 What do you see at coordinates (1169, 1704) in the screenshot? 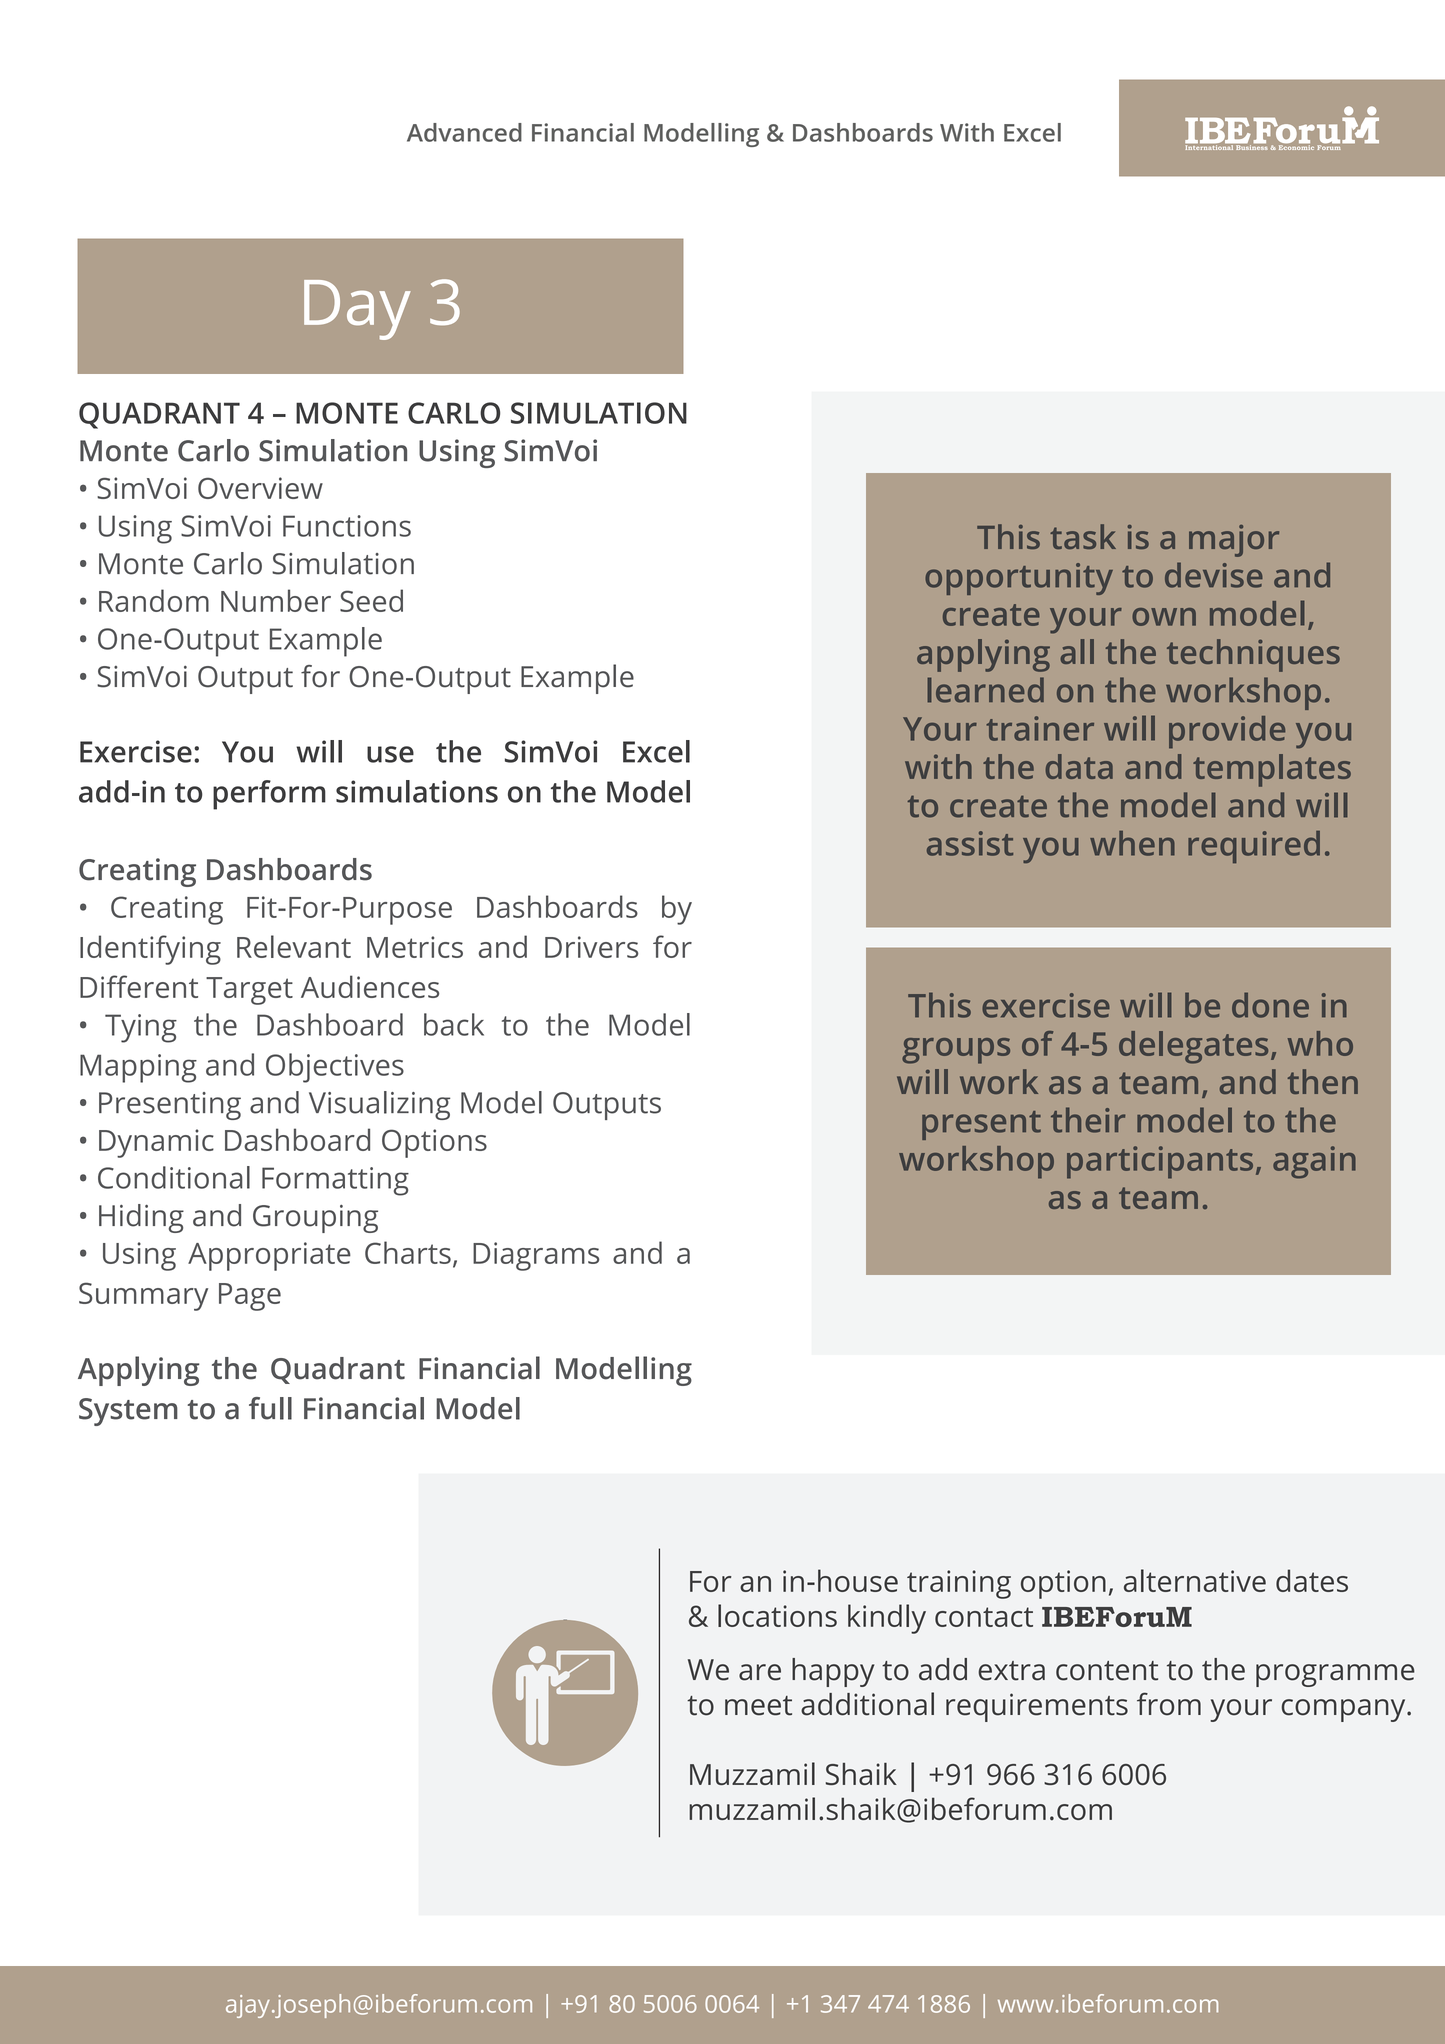
I see `from` at bounding box center [1169, 1704].
